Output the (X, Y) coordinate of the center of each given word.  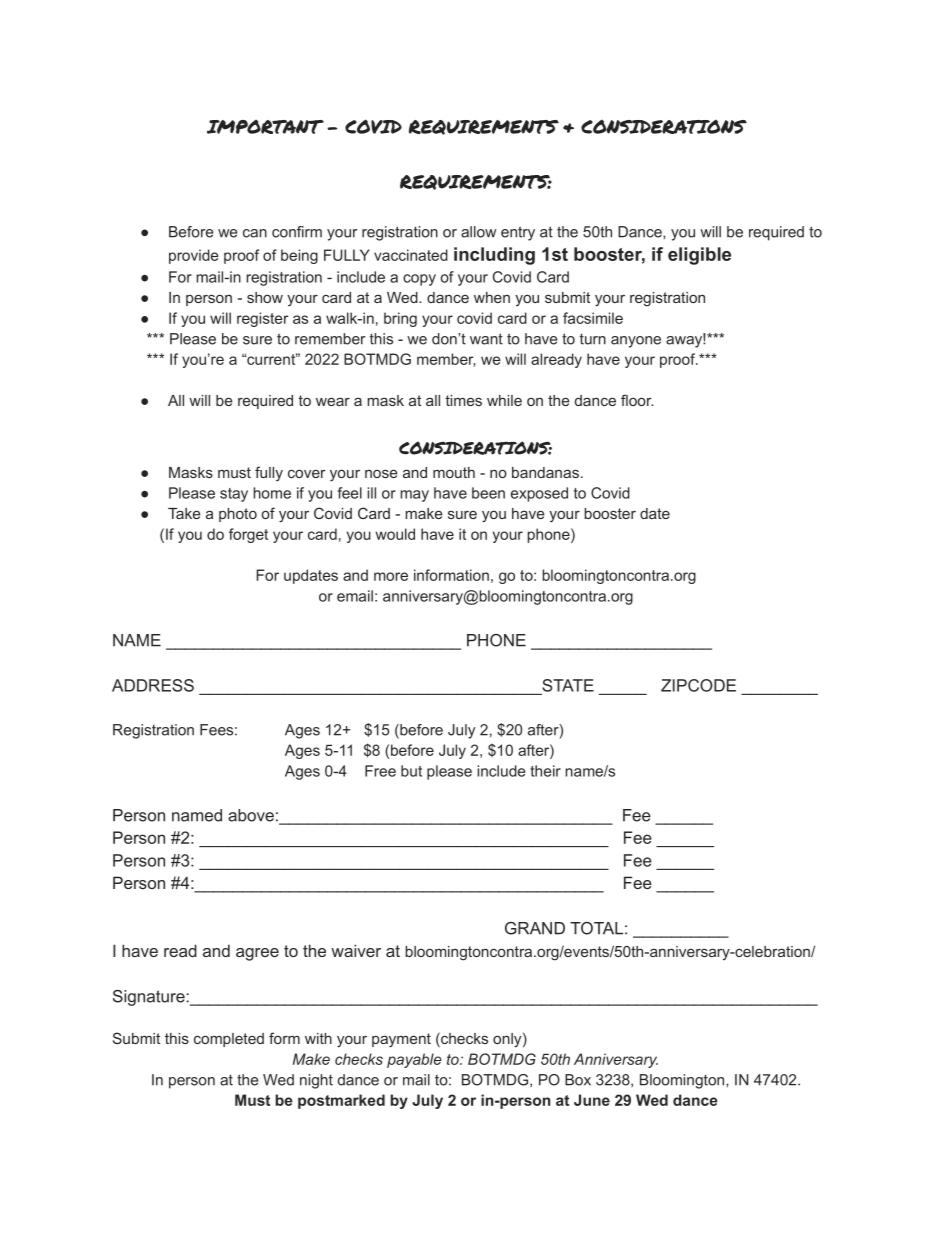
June (592, 1100)
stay (234, 495)
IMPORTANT (265, 127)
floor (637, 400)
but (411, 771)
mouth (454, 472)
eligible (699, 256)
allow (478, 232)
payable (414, 1060)
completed (229, 1040)
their (545, 771)
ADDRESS (153, 685)
